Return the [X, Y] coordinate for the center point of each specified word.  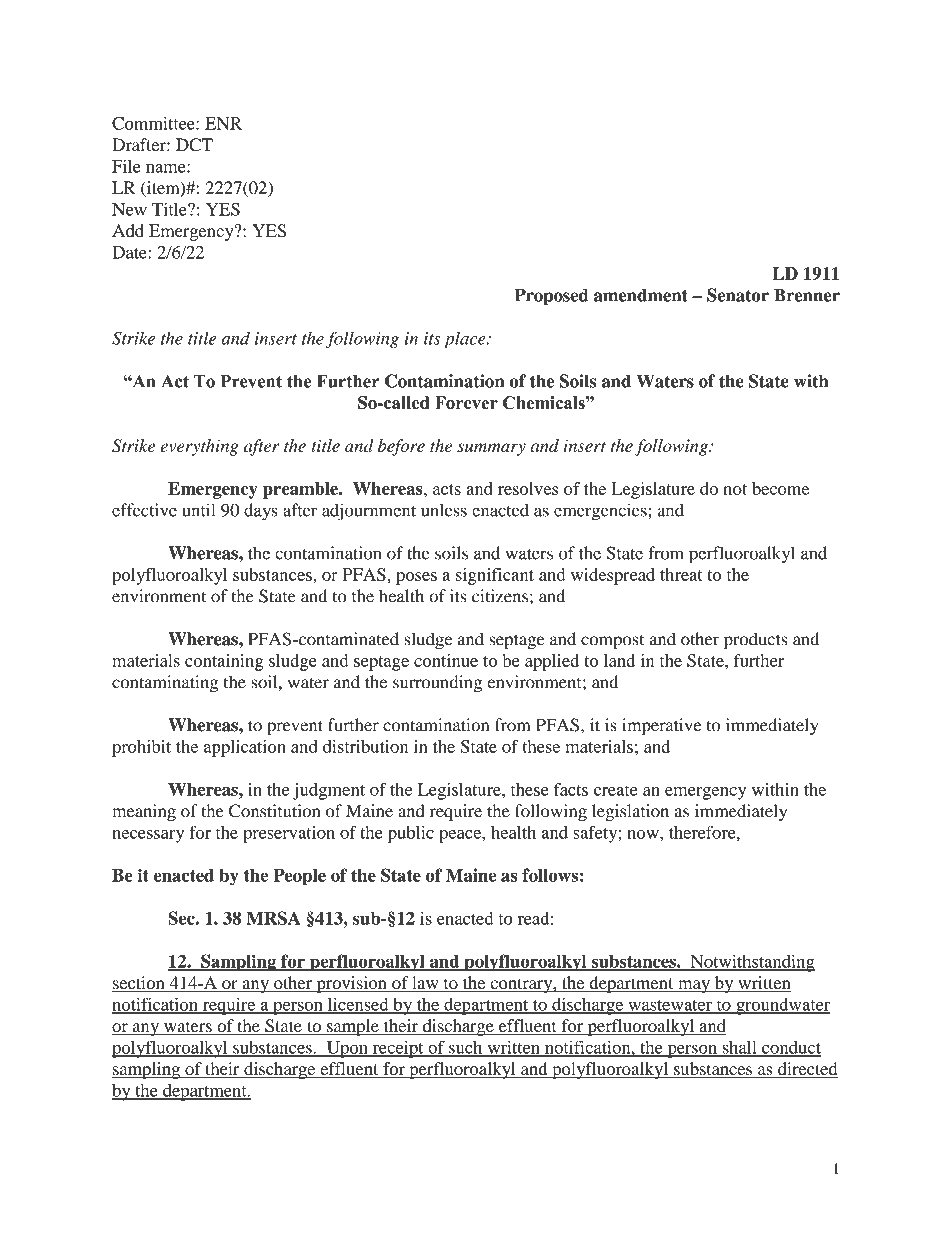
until [198, 510]
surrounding [437, 684]
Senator [738, 295]
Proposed [551, 297]
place [466, 340]
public [411, 834]
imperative [661, 727]
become [780, 488]
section [139, 984]
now [644, 834]
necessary [148, 836]
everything [199, 447]
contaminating [165, 684]
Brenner [807, 295]
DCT [194, 145]
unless [444, 510]
